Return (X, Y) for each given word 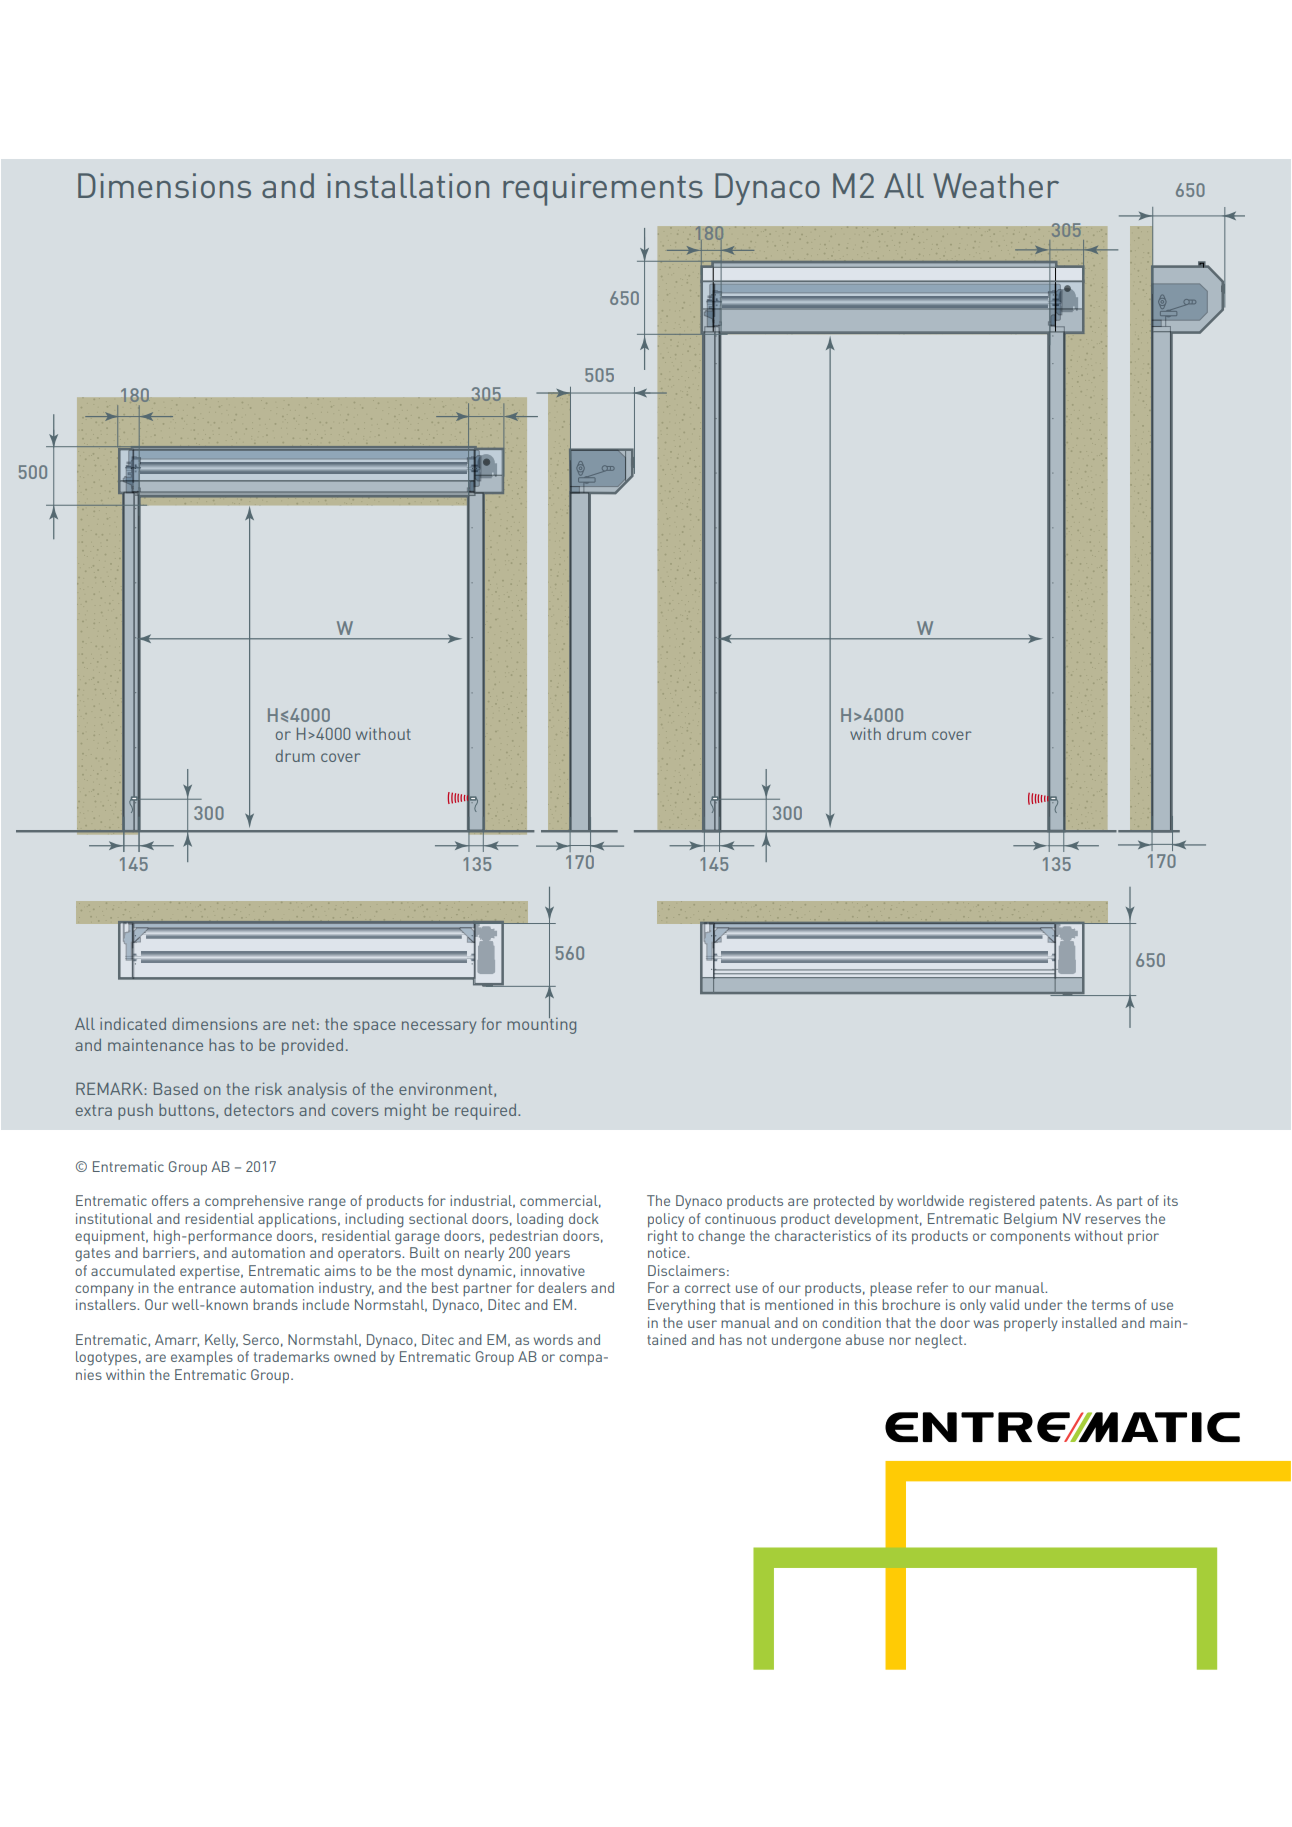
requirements (603, 189)
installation (408, 185)
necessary (439, 1027)
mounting (541, 1024)
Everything (681, 1306)
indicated (133, 1024)
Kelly (221, 1341)
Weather (996, 185)
